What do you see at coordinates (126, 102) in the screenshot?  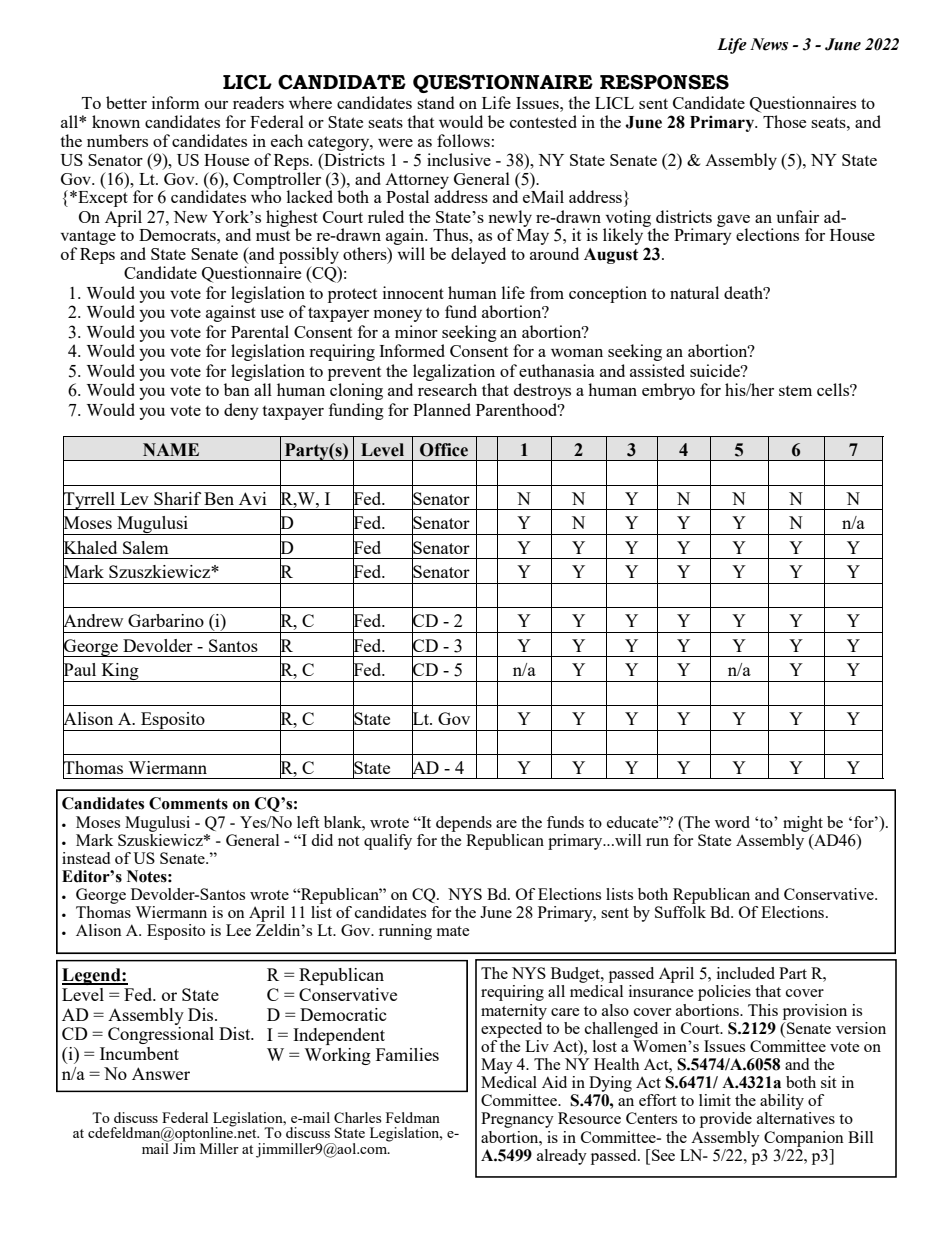 I see `better` at bounding box center [126, 102].
